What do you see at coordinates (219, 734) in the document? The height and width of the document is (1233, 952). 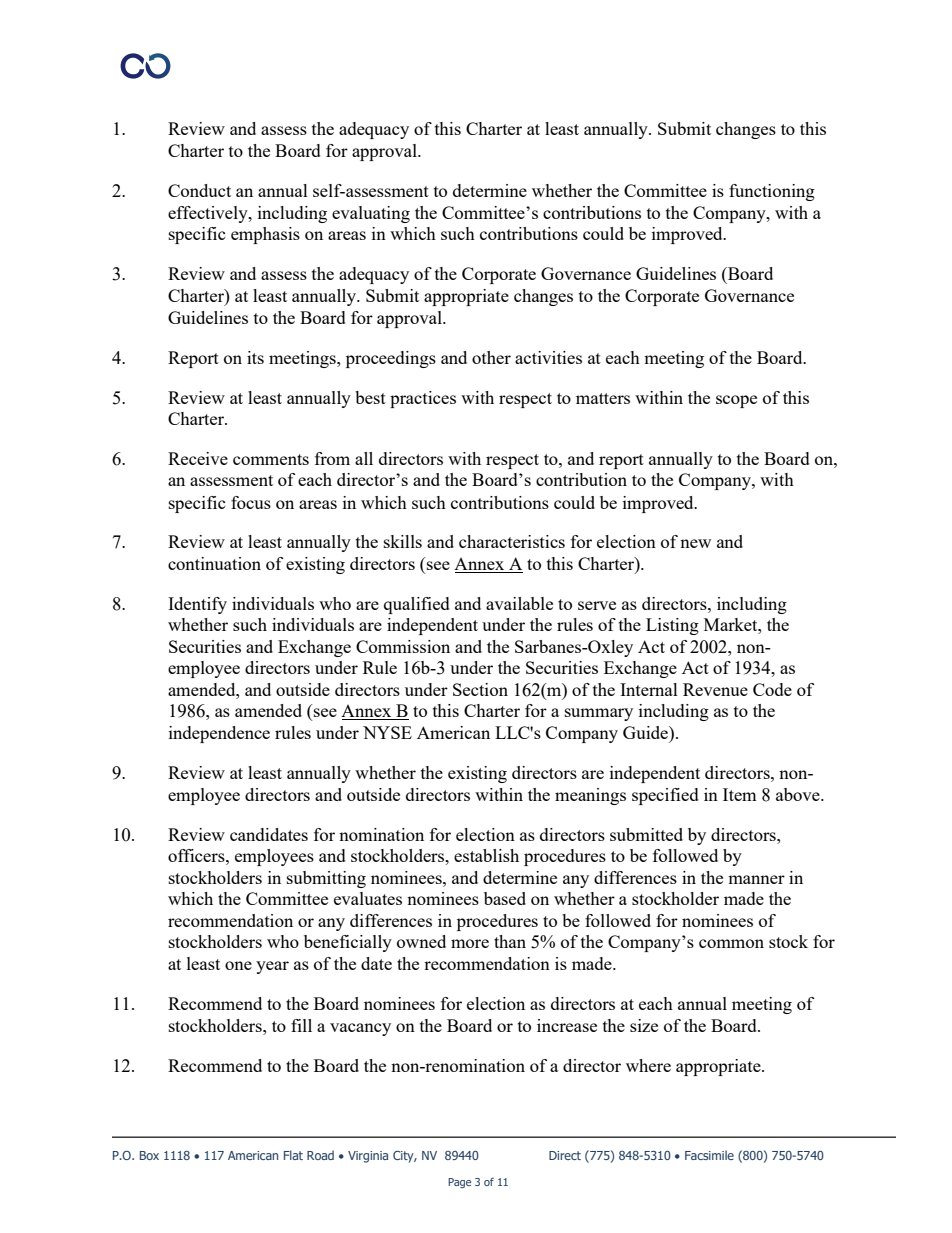 I see `independence` at bounding box center [219, 734].
